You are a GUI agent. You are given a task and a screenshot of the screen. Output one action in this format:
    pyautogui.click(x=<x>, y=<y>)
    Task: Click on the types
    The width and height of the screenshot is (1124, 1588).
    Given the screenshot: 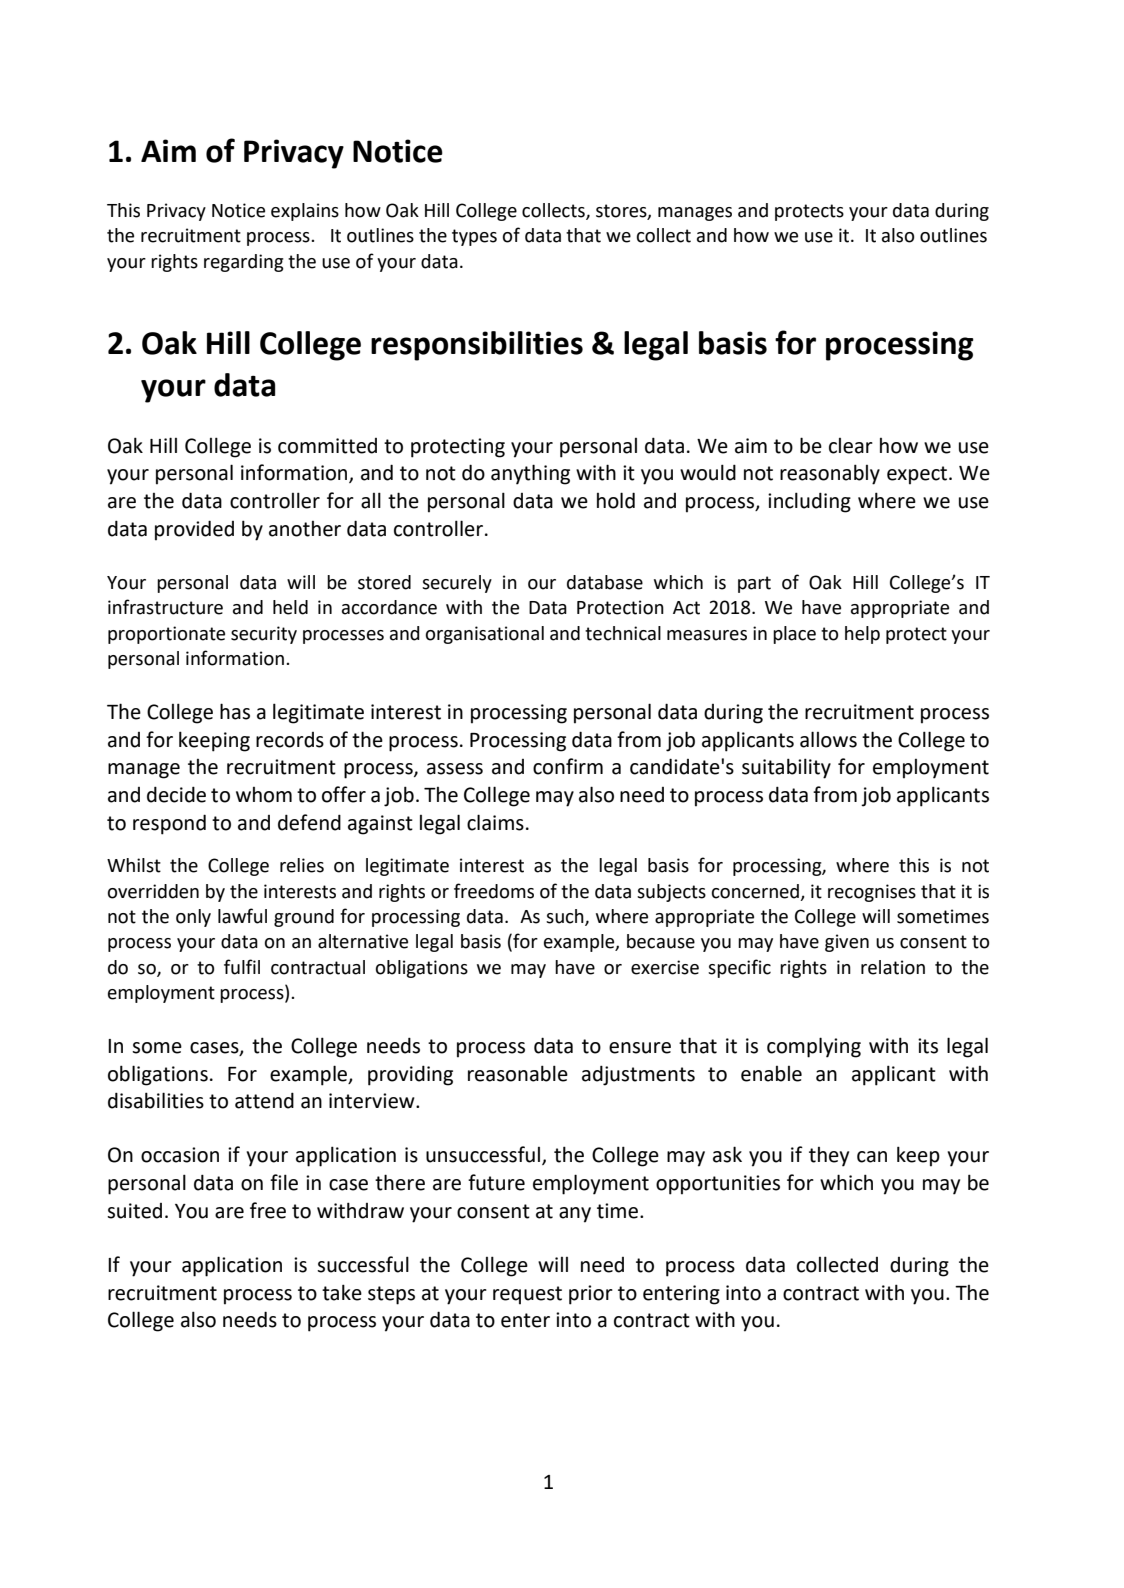 What is the action you would take?
    pyautogui.click(x=474, y=237)
